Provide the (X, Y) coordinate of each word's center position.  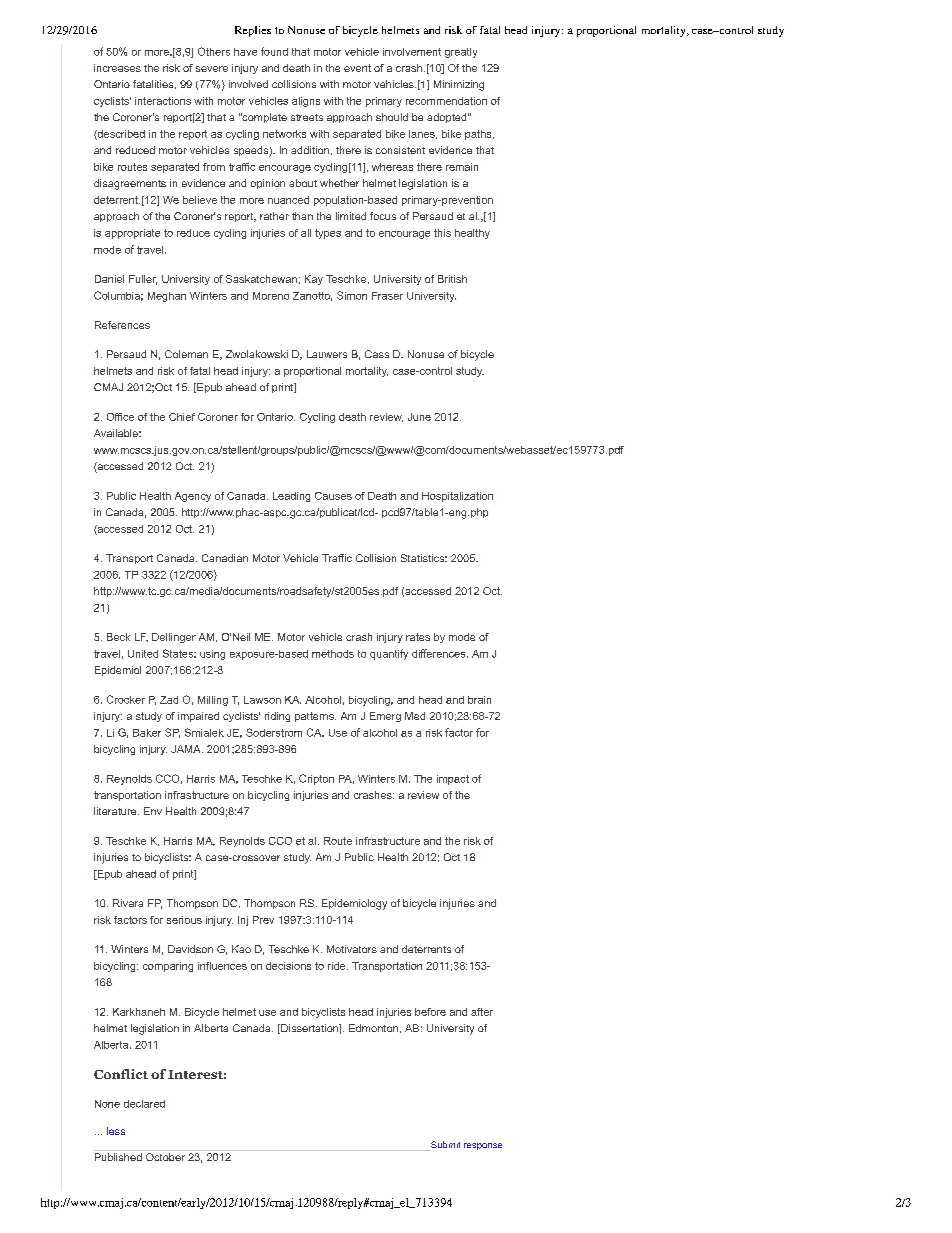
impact (453, 780)
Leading (291, 497)
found (274, 51)
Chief (182, 417)
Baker (147, 733)
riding (277, 717)
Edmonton (373, 1028)
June (419, 417)
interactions (163, 101)
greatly (461, 53)
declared (144, 1104)
